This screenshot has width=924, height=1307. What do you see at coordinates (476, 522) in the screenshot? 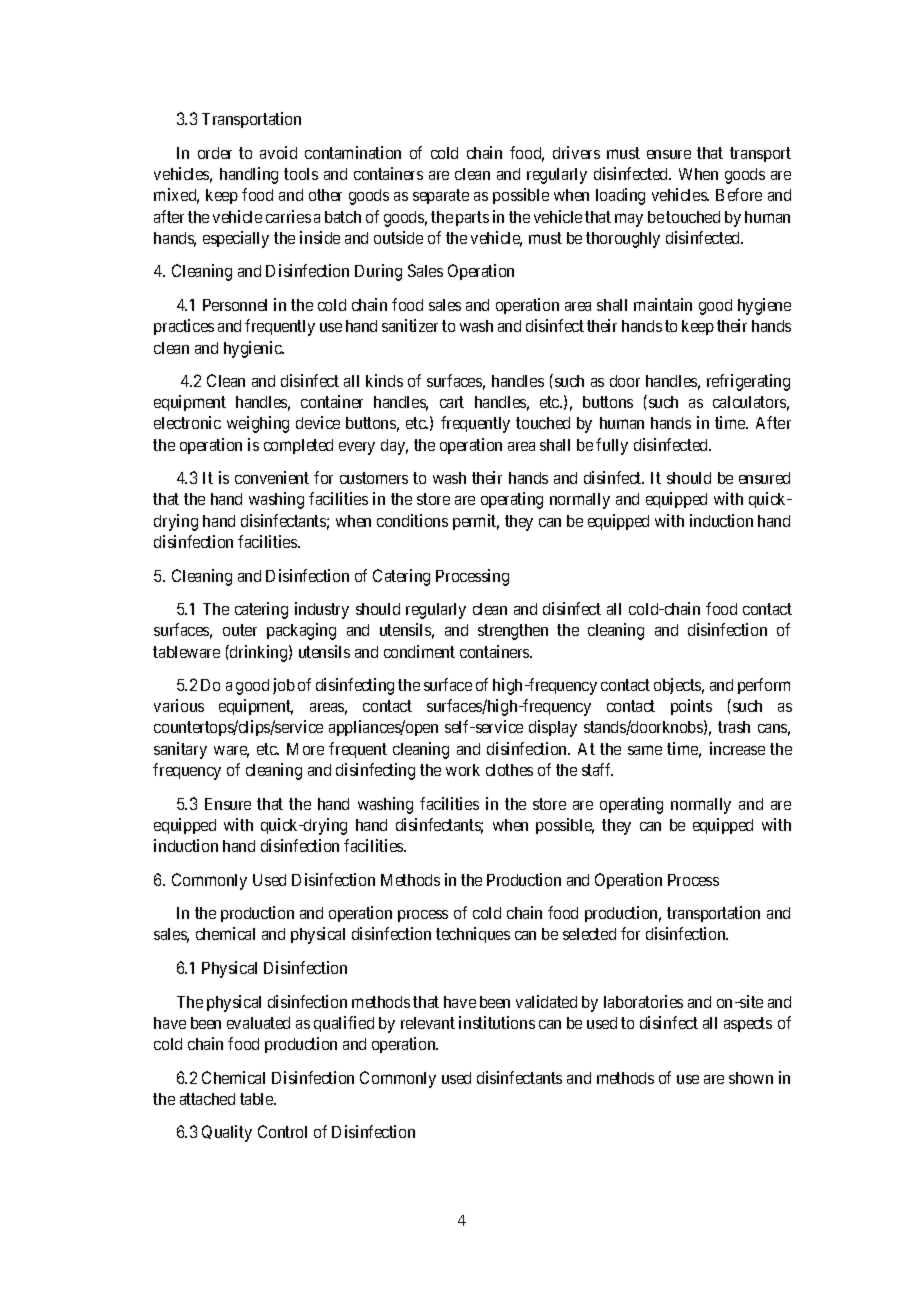
I see `permit` at bounding box center [476, 522].
